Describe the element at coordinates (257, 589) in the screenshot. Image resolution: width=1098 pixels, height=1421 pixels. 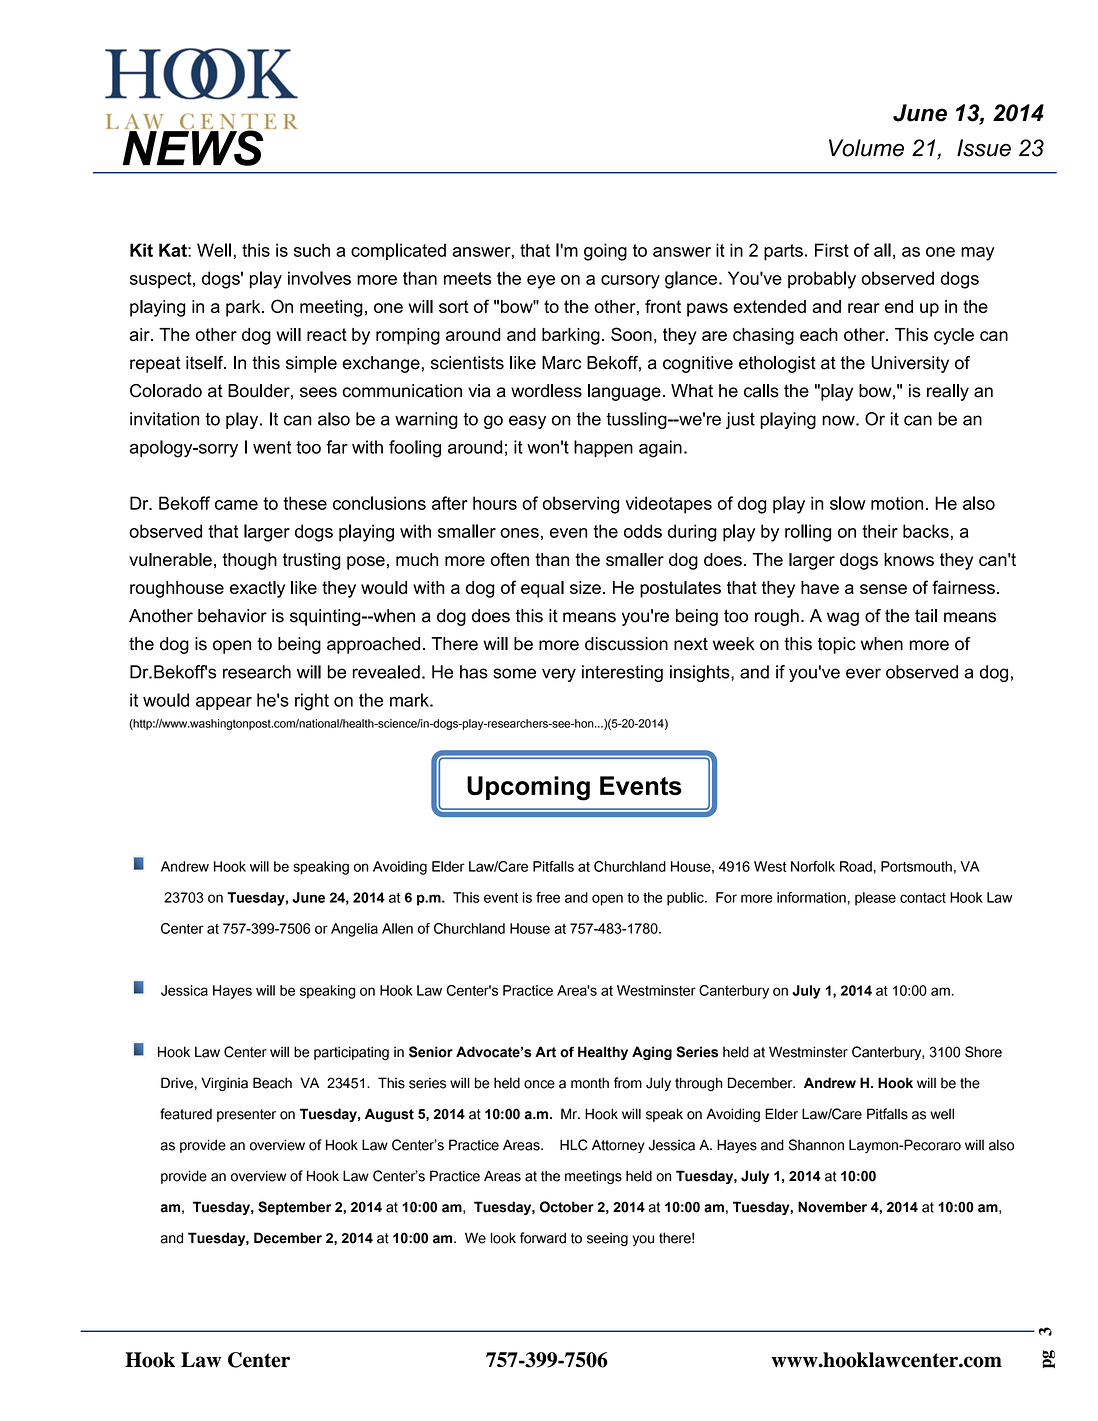
I see `exactly` at that location.
